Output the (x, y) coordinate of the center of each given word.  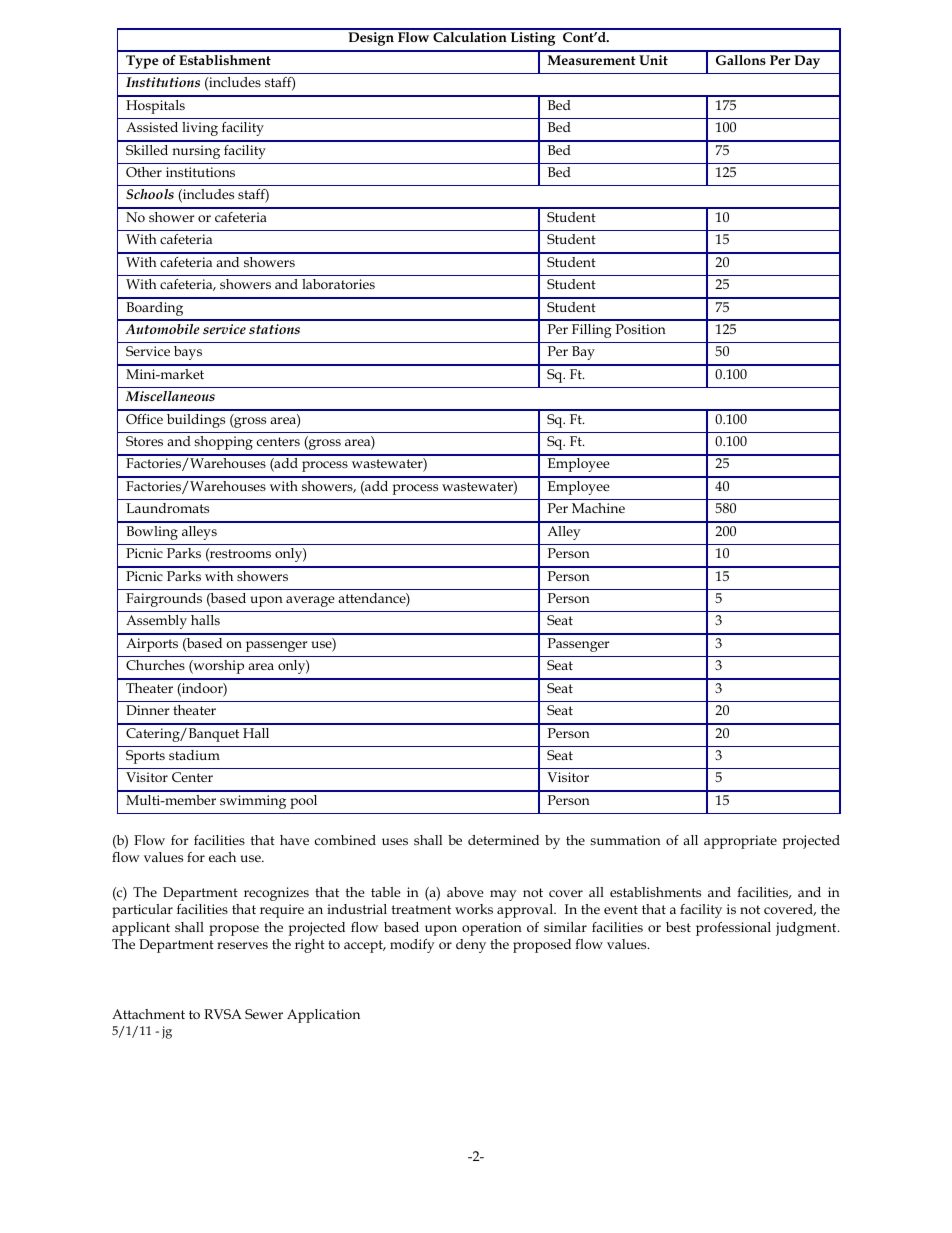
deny (471, 946)
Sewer (264, 1014)
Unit (653, 60)
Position (640, 329)
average (310, 601)
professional (733, 929)
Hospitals (155, 107)
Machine (598, 508)
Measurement (592, 60)
